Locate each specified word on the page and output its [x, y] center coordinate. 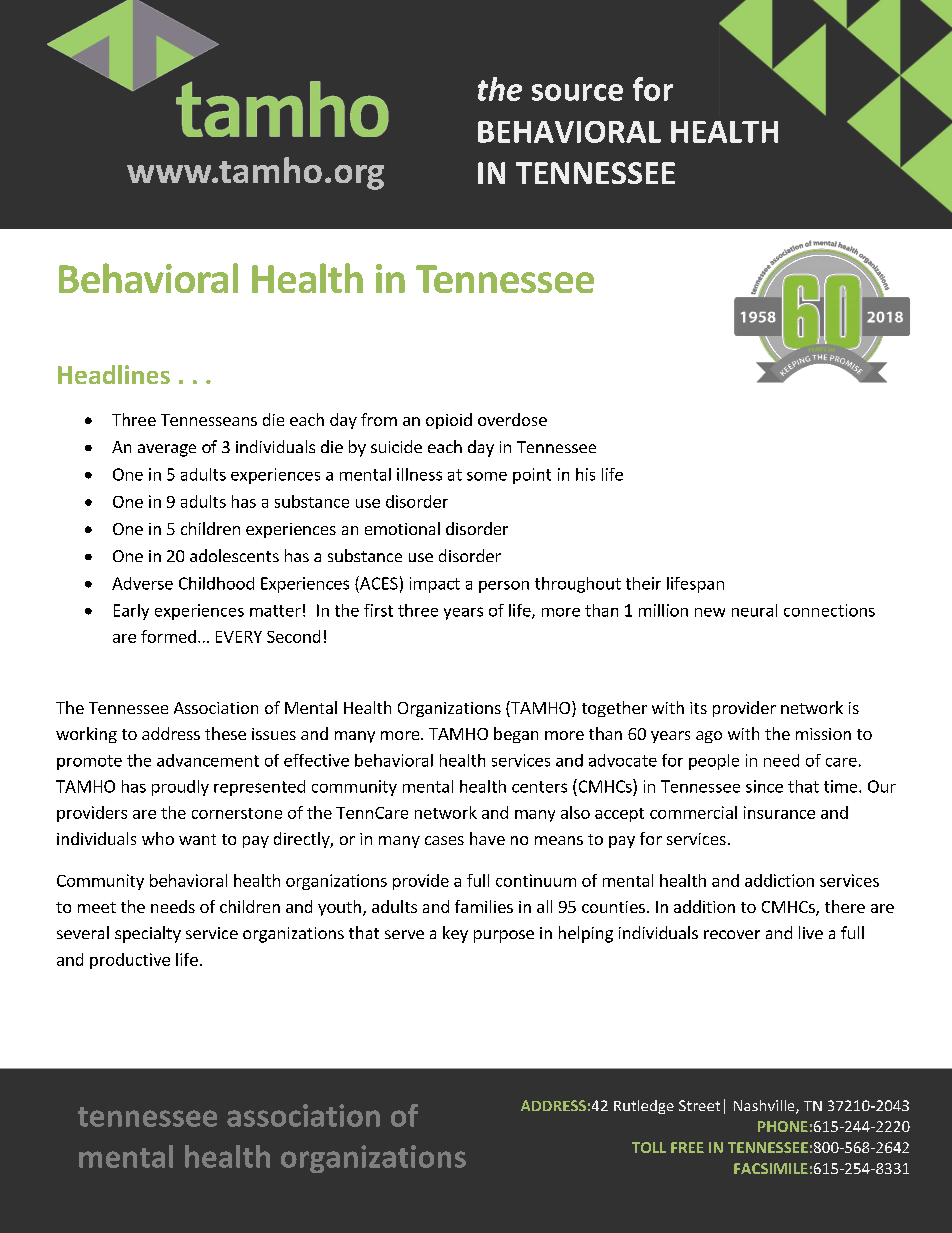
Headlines [114, 374]
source [577, 92]
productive [130, 961]
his [585, 474]
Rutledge [644, 1107]
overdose [512, 419]
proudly [180, 788]
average [167, 450]
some [487, 476]
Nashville [765, 1107]
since [764, 786]
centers [539, 787]
